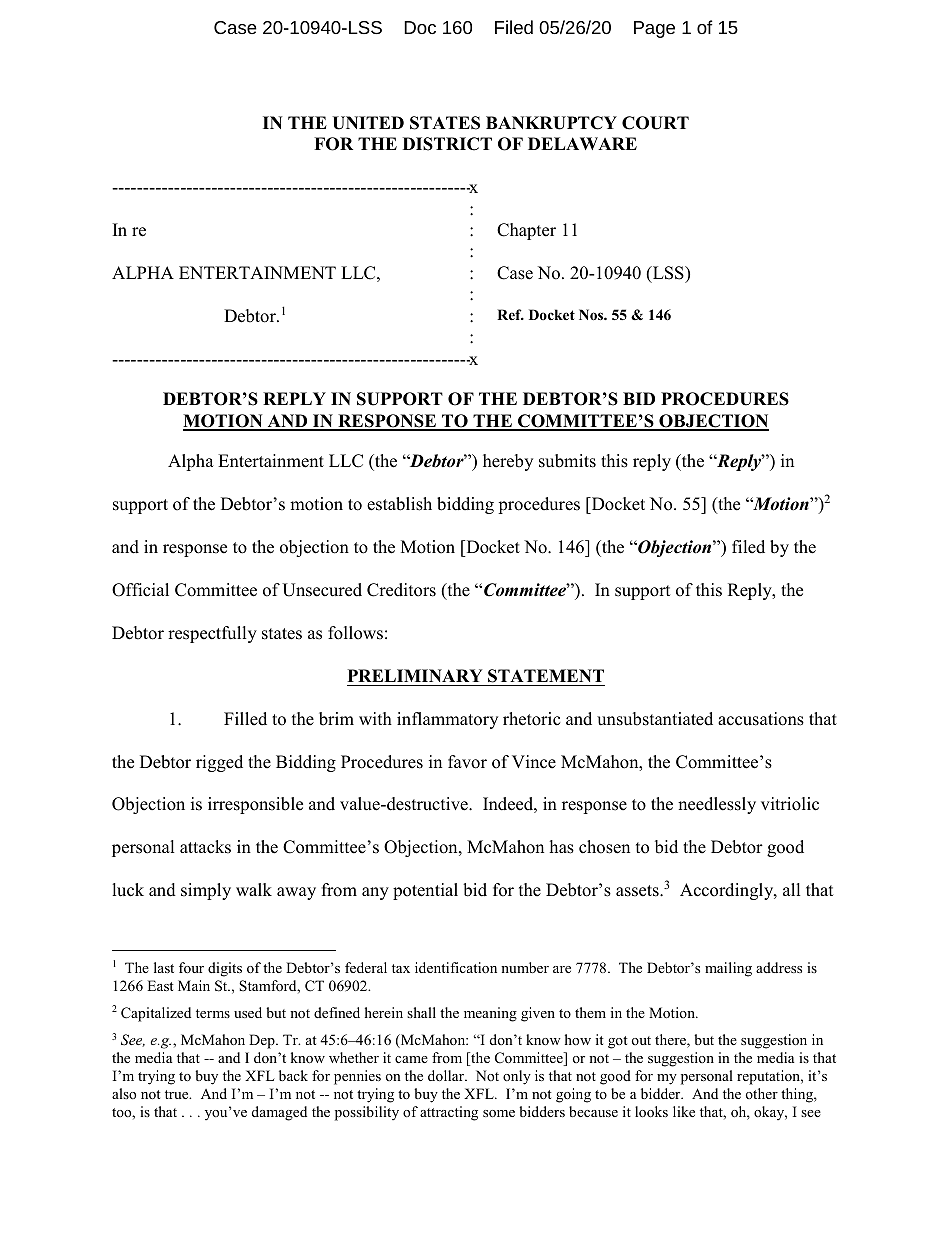 The width and height of the page is (952, 1233). What do you see at coordinates (447, 144) in the page?
I see `DISTRICT` at bounding box center [447, 144].
